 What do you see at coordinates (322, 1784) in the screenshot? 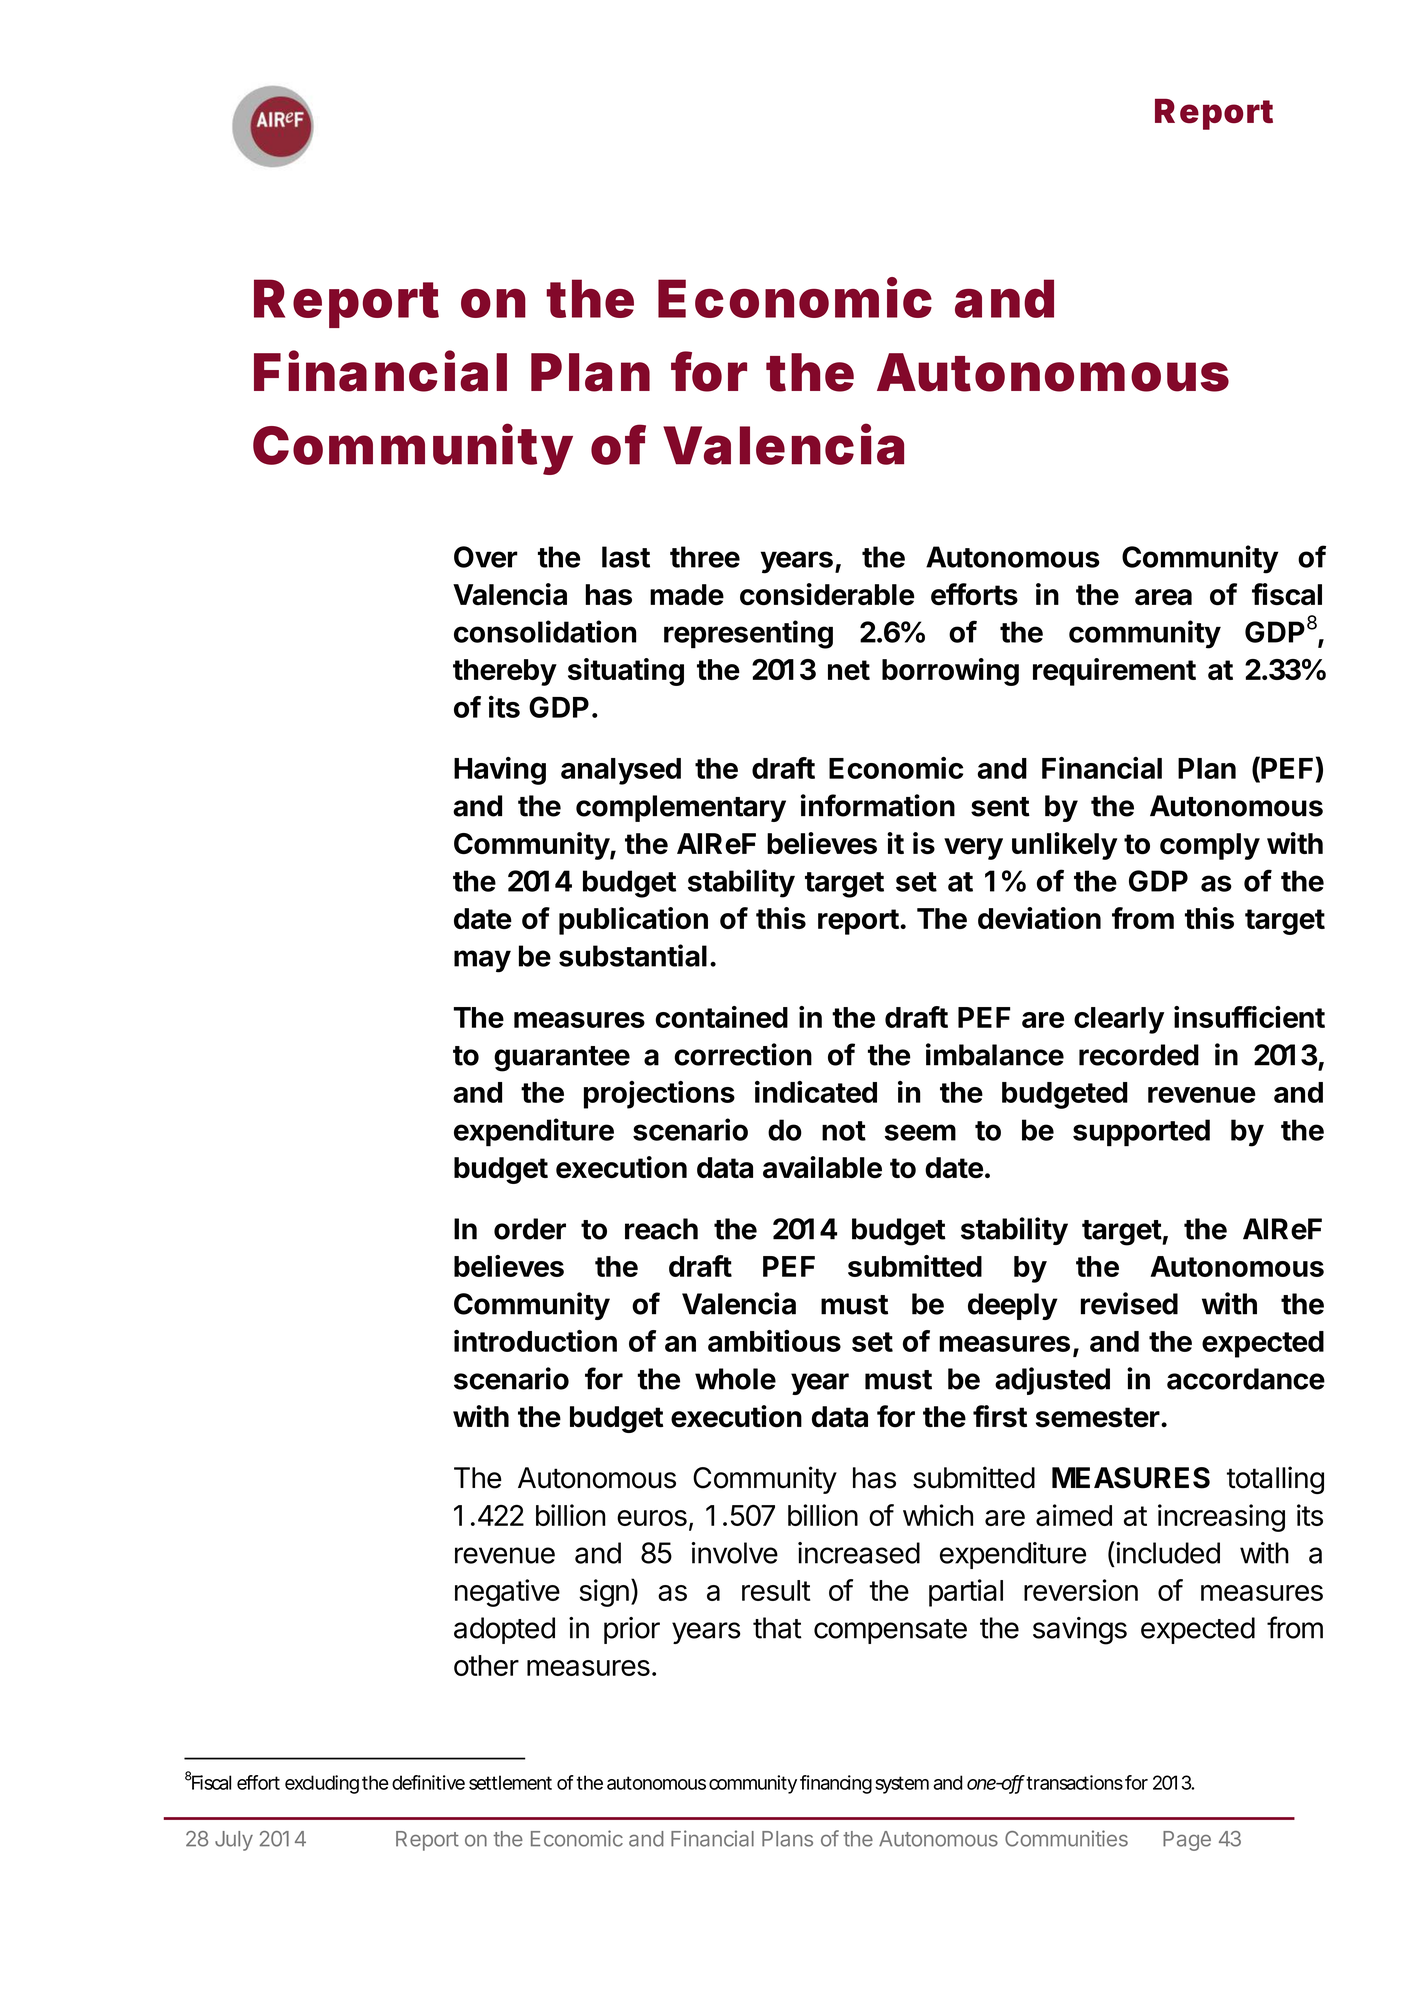
I see `excluding` at bounding box center [322, 1784].
